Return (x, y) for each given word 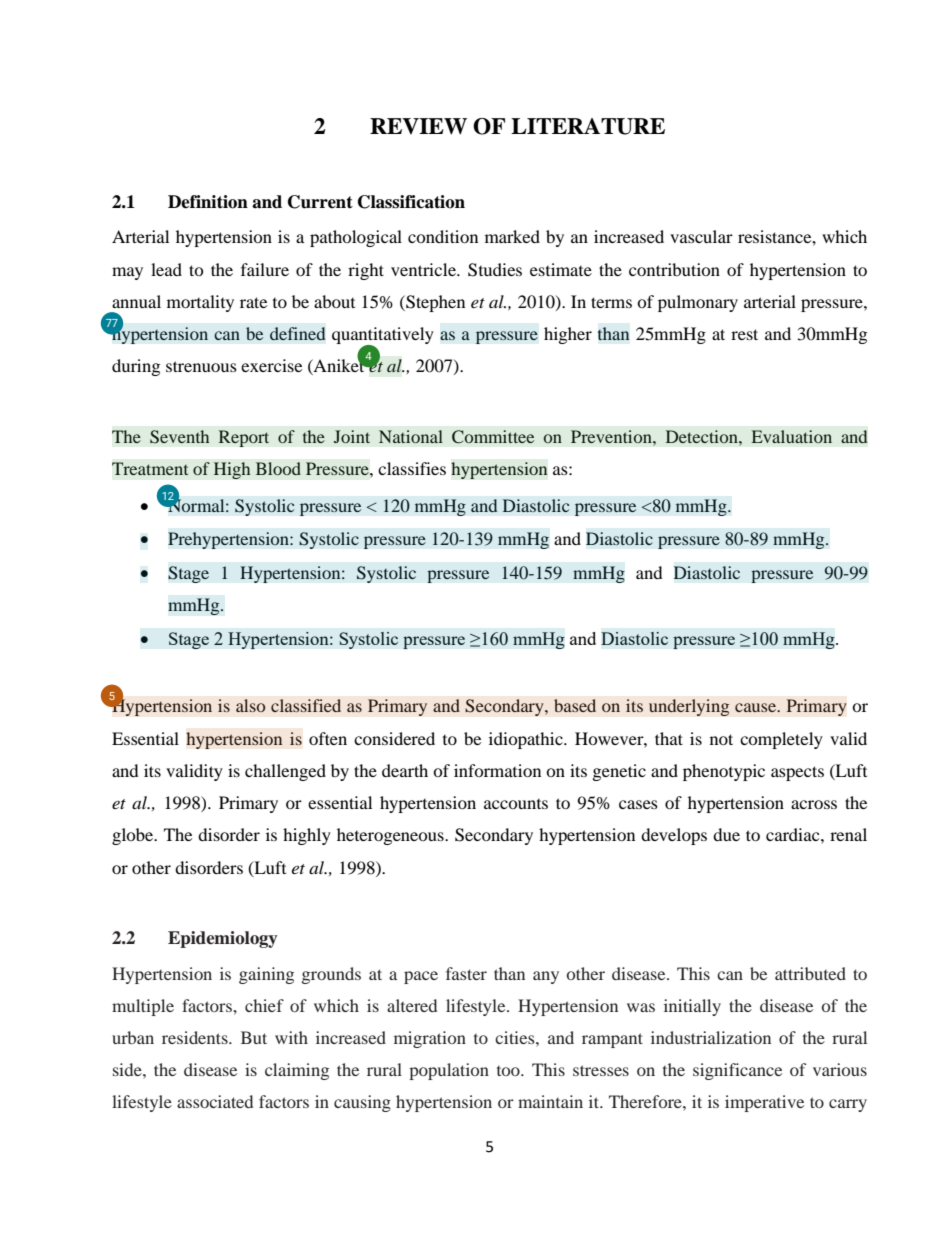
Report (243, 438)
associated (215, 1101)
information (497, 770)
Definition (208, 202)
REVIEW (418, 126)
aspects (797, 773)
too (509, 1071)
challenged (285, 772)
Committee (493, 437)
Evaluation (792, 436)
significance (737, 1071)
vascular (701, 236)
